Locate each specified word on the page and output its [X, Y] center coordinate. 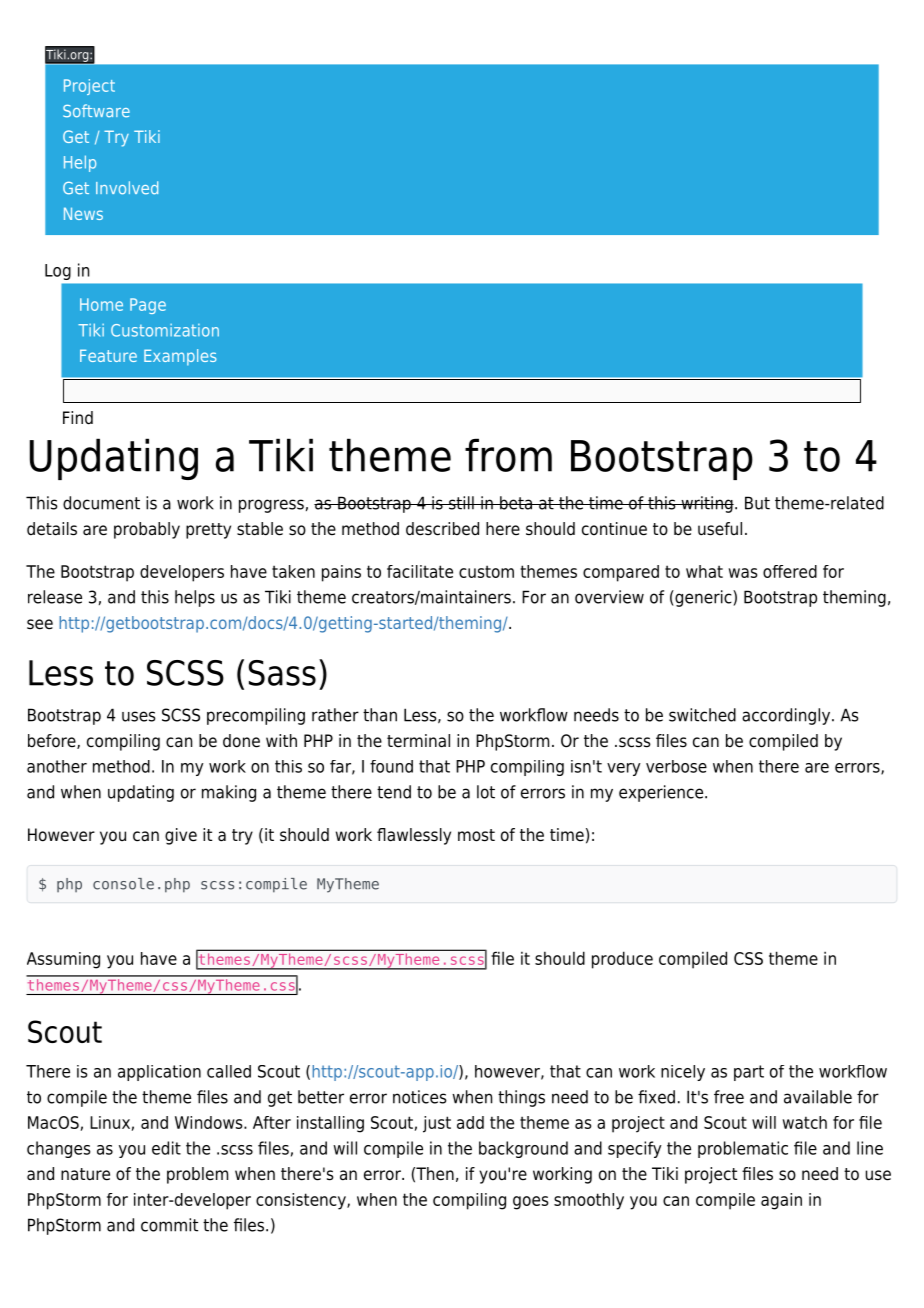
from [508, 455]
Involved [127, 188]
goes [530, 1203]
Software [96, 111]
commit [169, 1225]
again [781, 1201]
